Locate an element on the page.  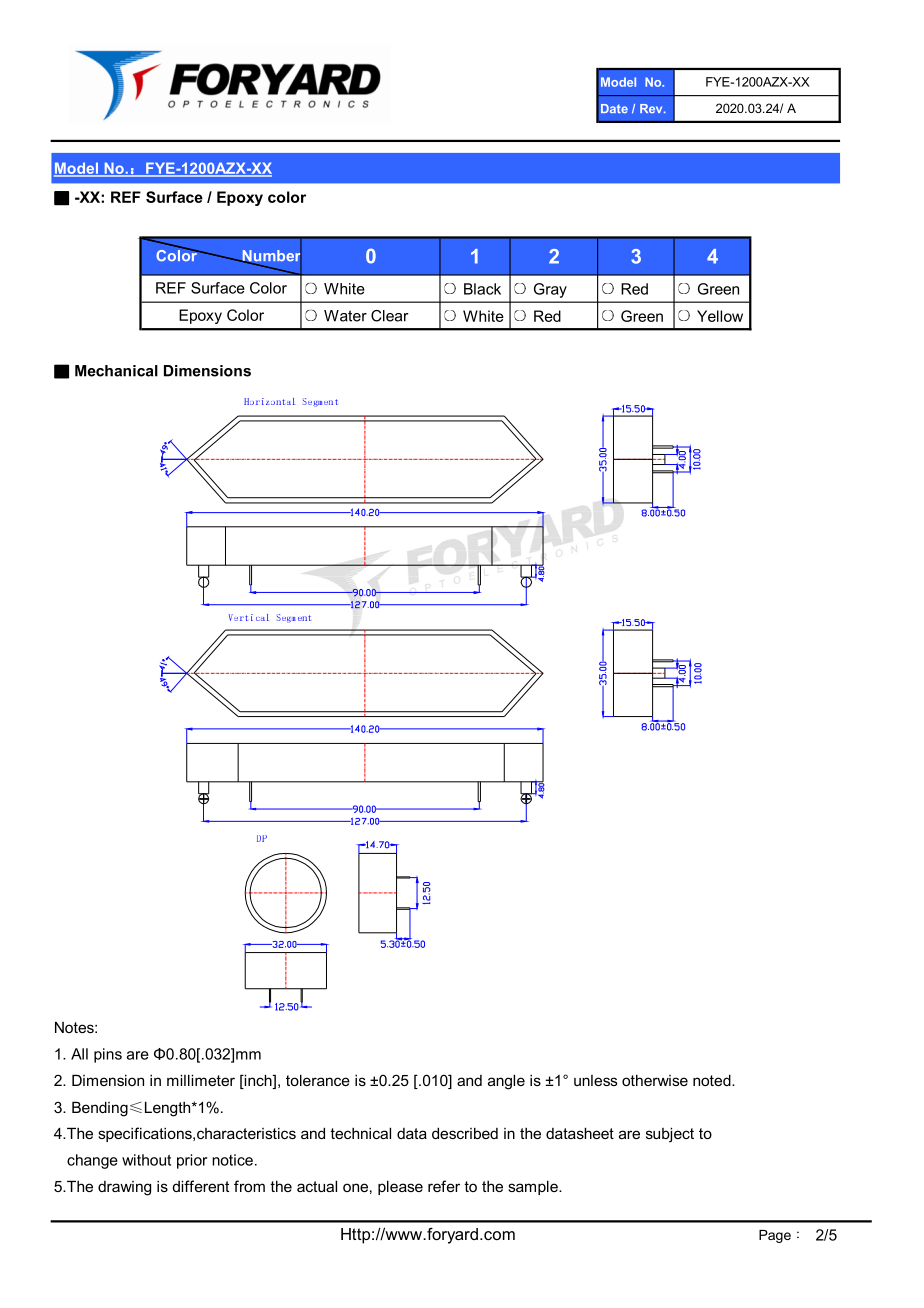
Horizontal is located at coordinates (269, 401).
